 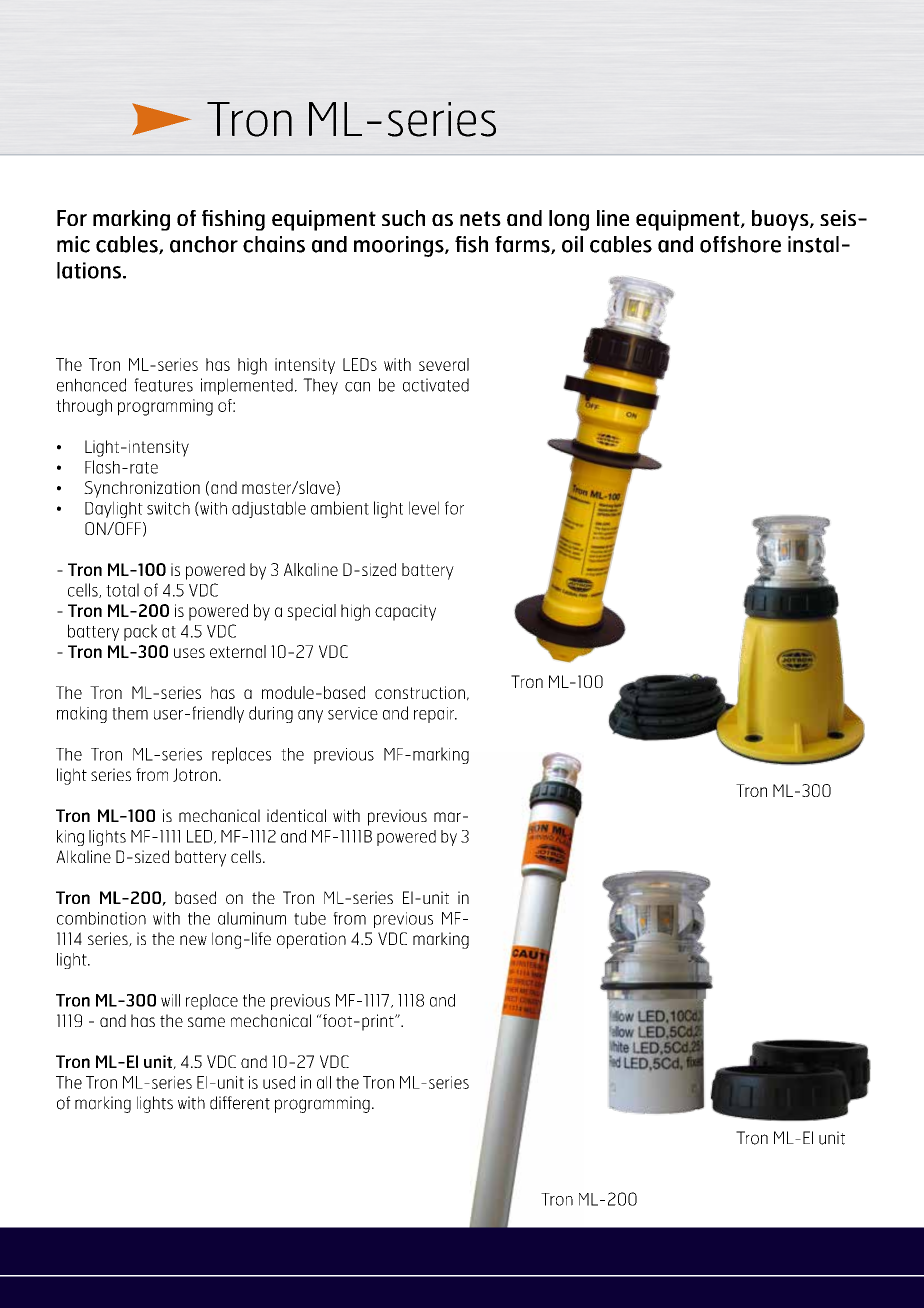 What do you see at coordinates (424, 508) in the screenshot?
I see `level` at bounding box center [424, 508].
